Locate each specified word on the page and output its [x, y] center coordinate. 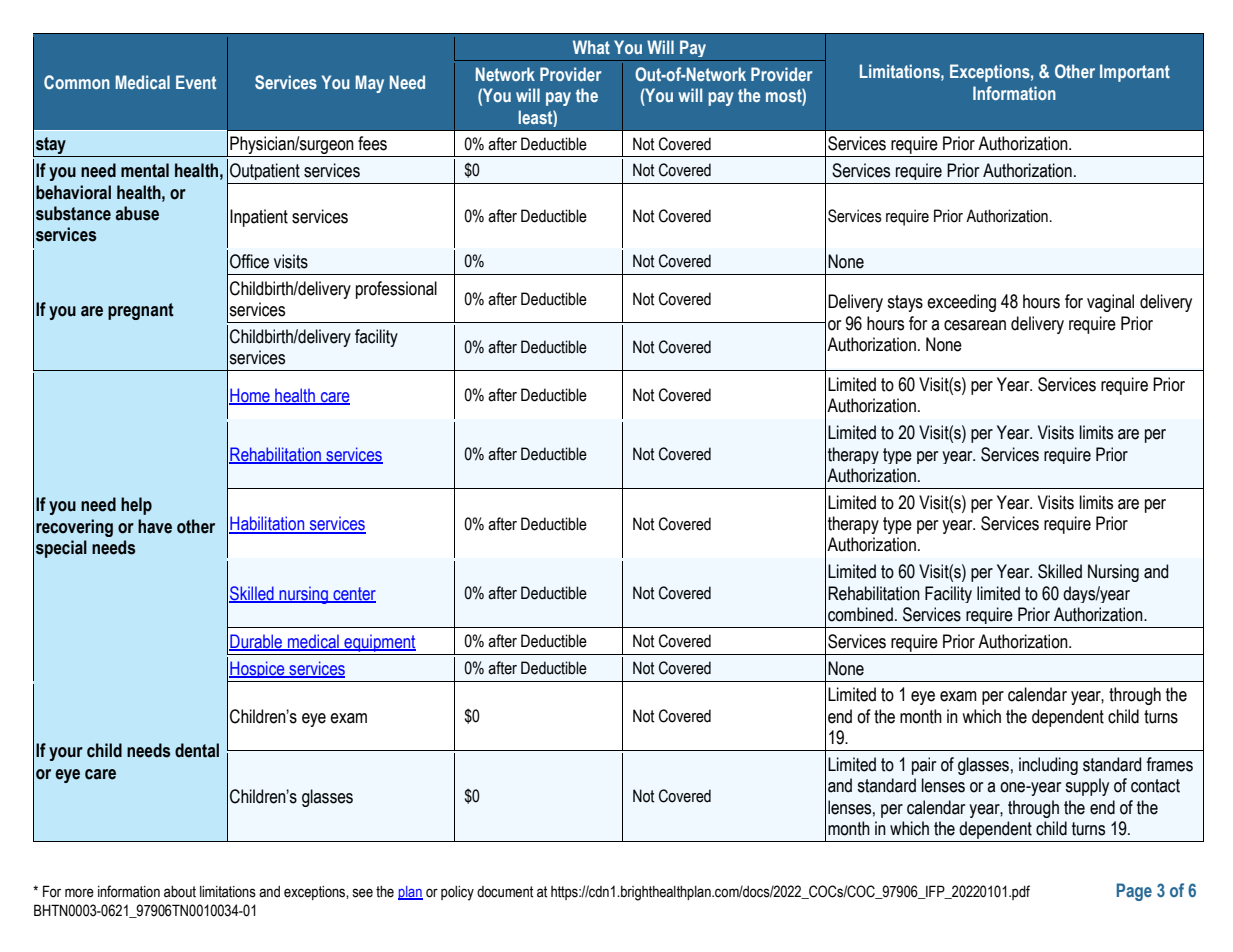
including [1048, 766]
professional [396, 290]
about [180, 892]
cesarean [975, 325]
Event [196, 82]
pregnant [141, 311]
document [505, 892]
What [591, 47]
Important [1135, 73]
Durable [257, 642]
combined [860, 614]
